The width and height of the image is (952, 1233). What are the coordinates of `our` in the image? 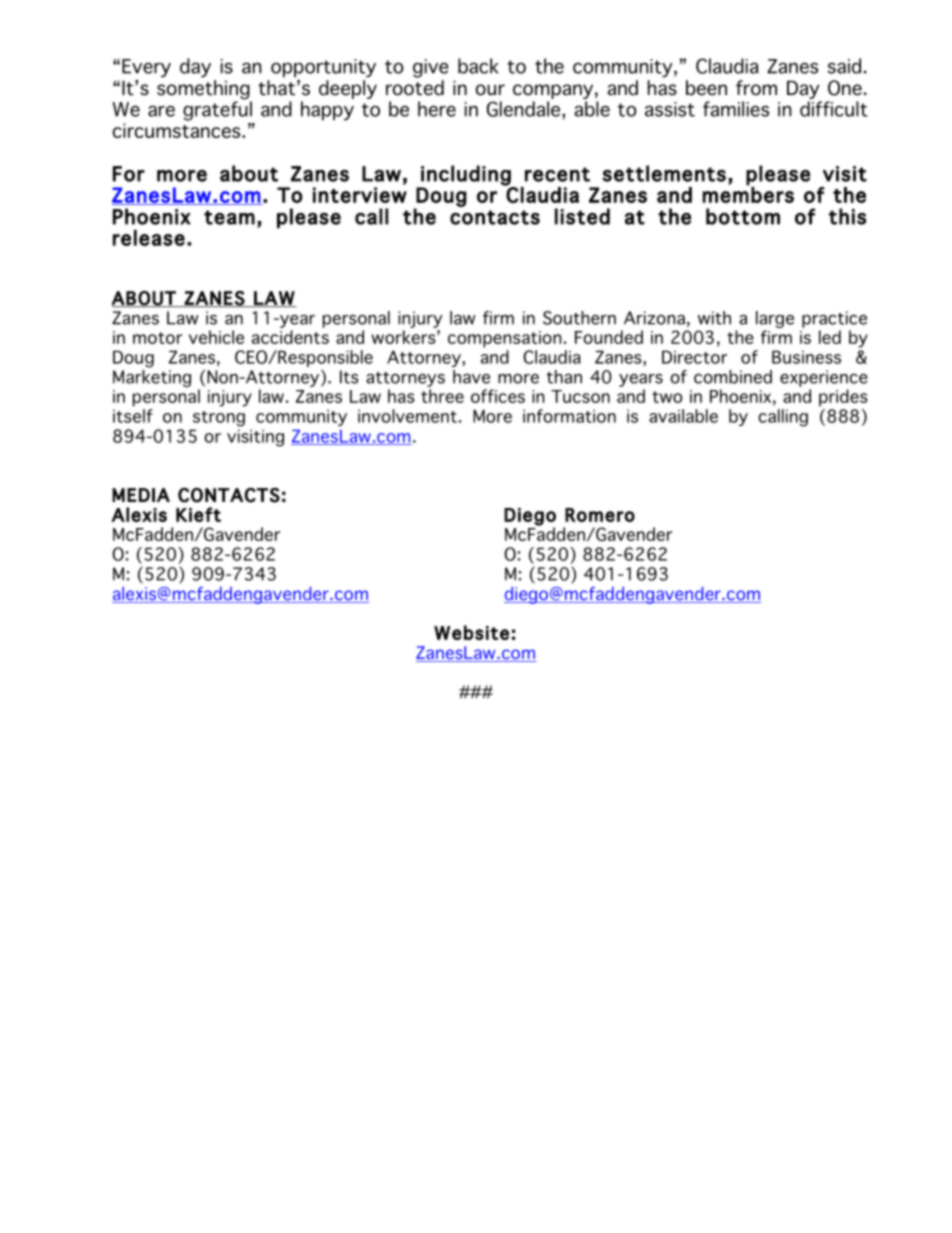 It's located at (490, 90).
